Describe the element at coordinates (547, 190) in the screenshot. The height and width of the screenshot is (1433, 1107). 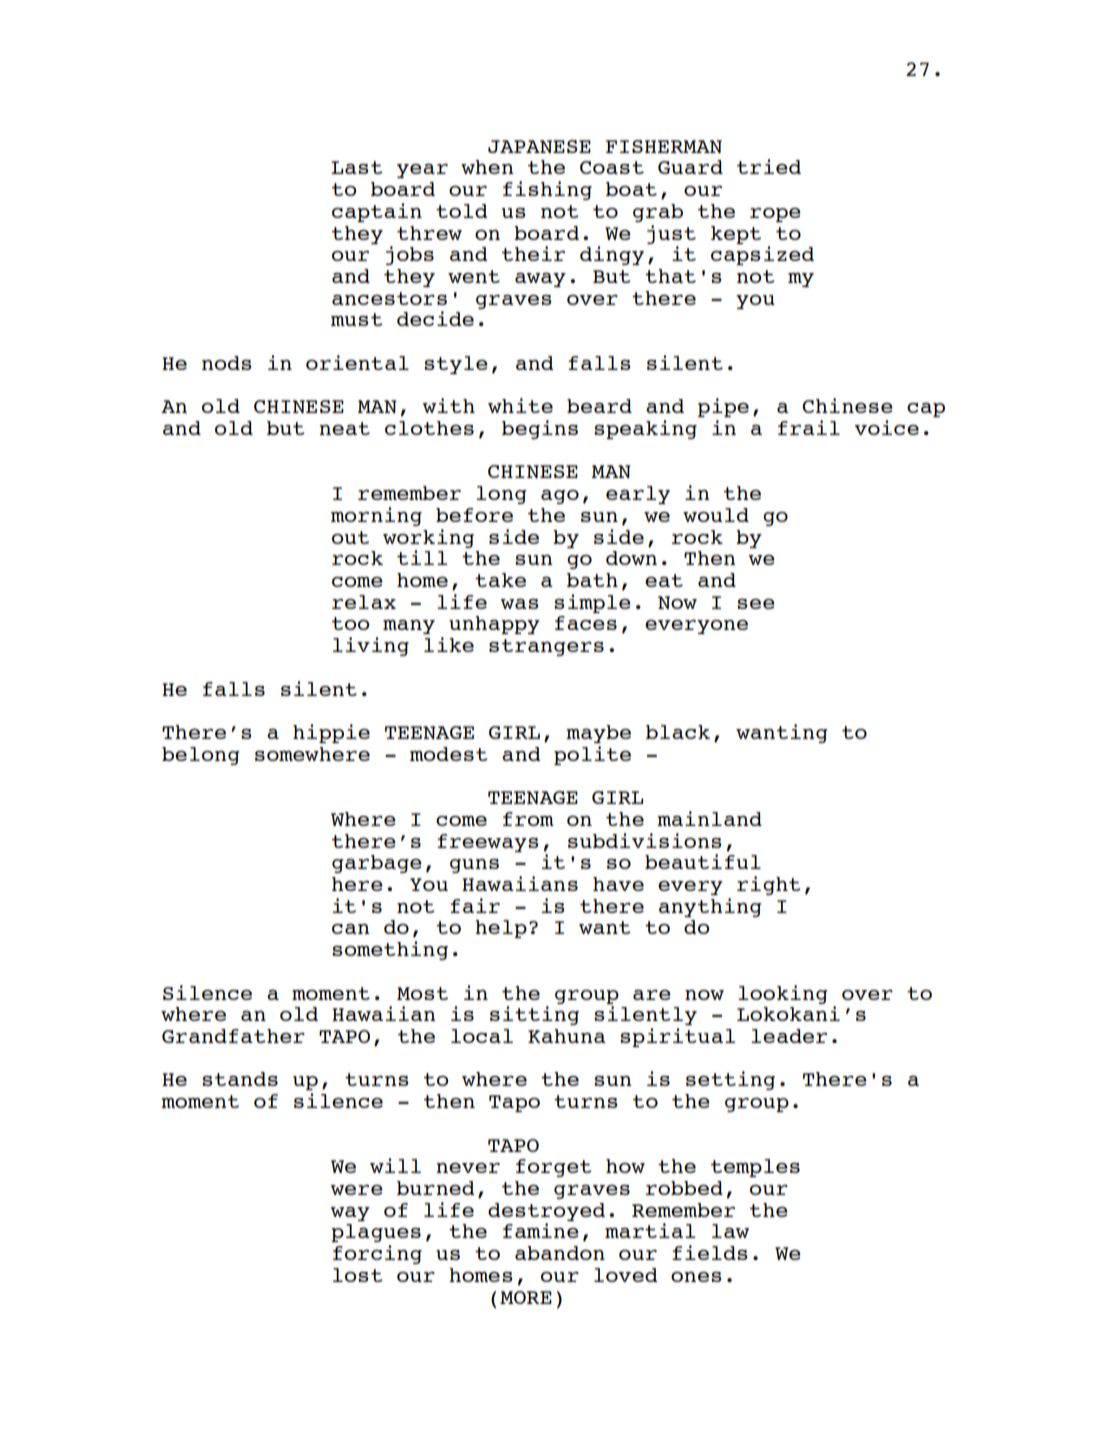
I see `fishing` at that location.
